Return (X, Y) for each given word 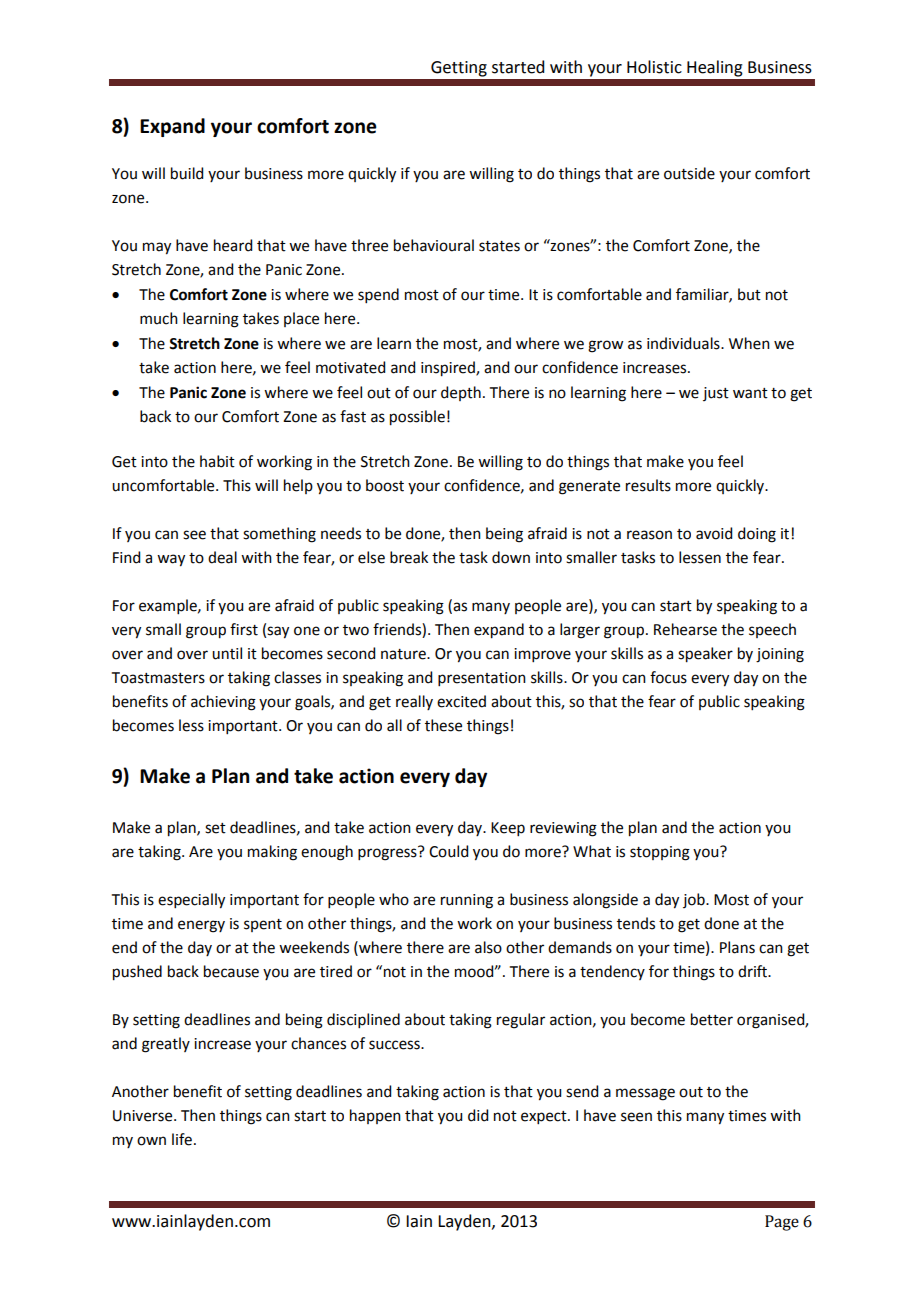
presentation (482, 679)
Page (782, 1223)
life (182, 1139)
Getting (459, 69)
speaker (705, 655)
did (478, 1115)
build (187, 173)
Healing (715, 68)
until (227, 653)
